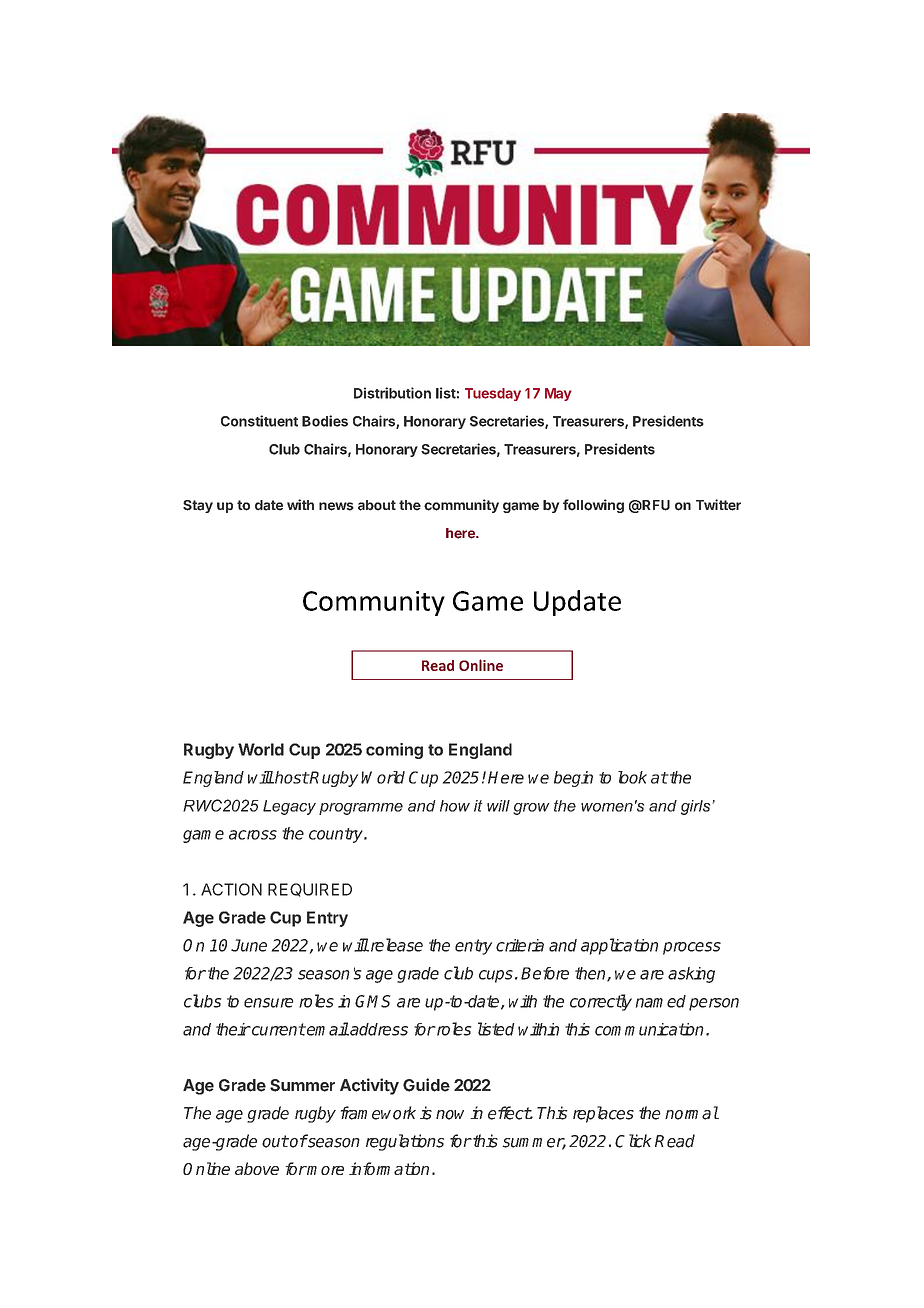 Image resolution: width=924 pixels, height=1308 pixels. Describe the element at coordinates (257, 1168) in the image. I see `above` at that location.
